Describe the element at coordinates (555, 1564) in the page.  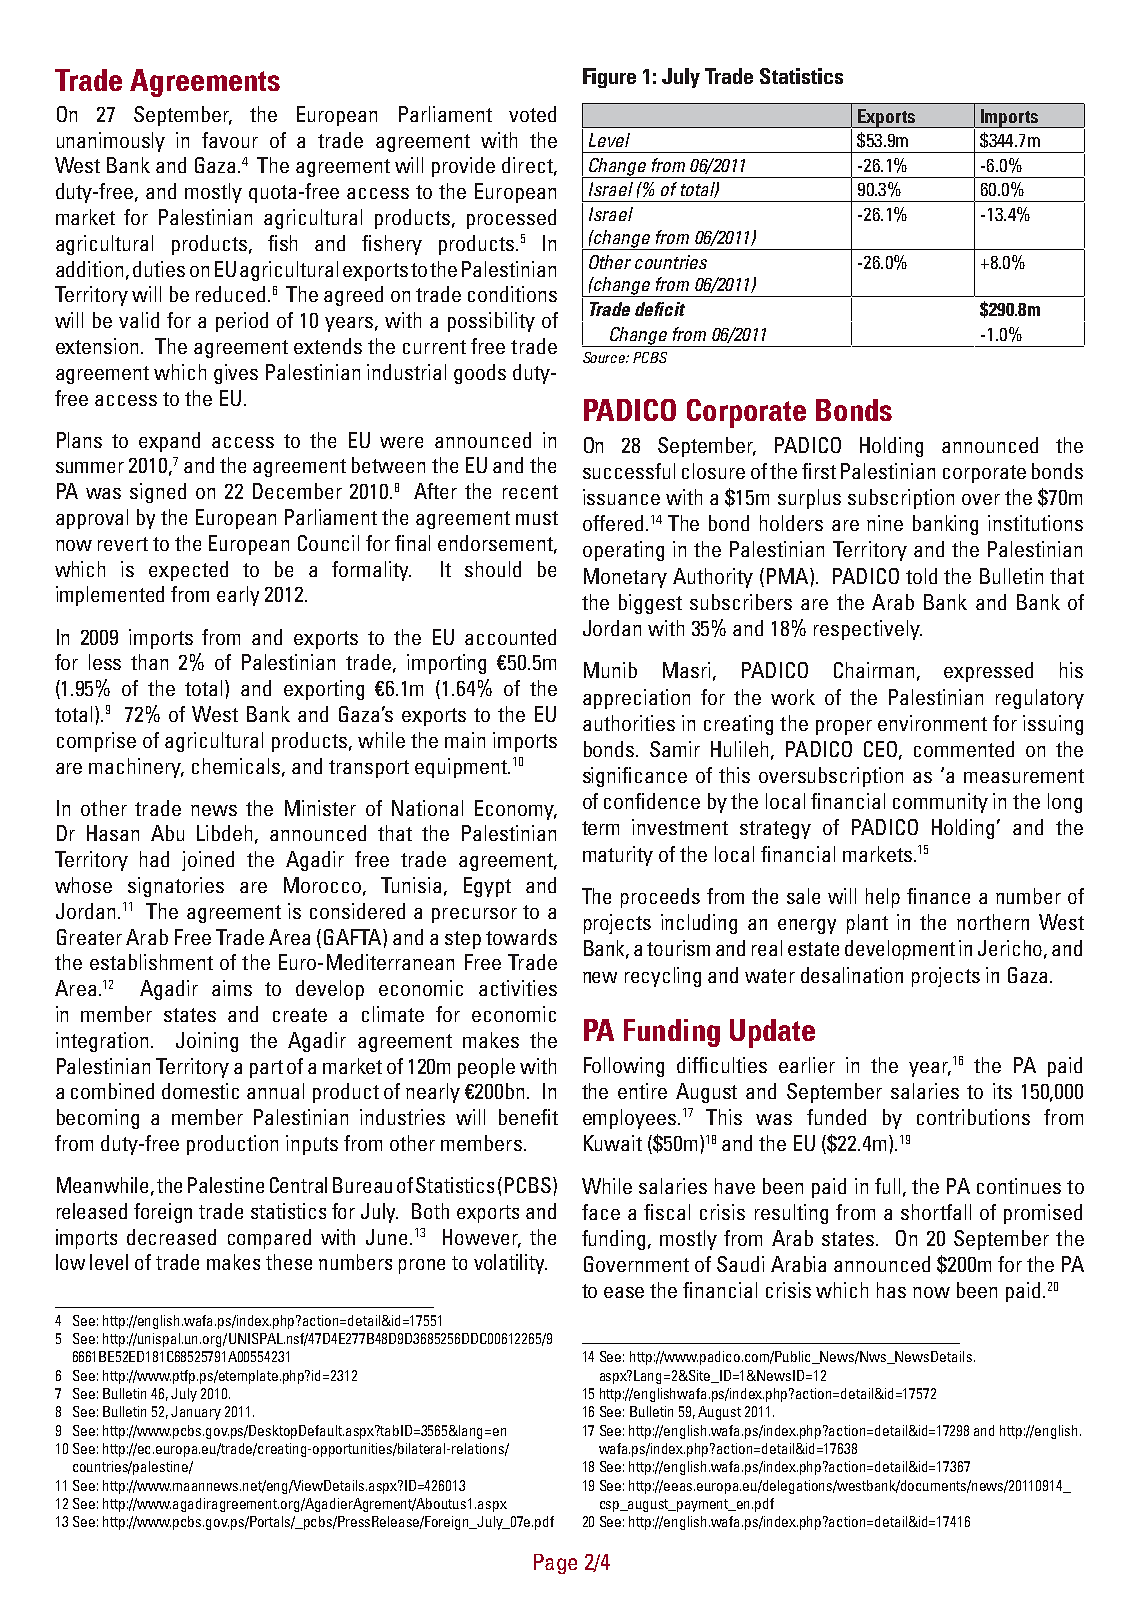
I see `Page` at that location.
